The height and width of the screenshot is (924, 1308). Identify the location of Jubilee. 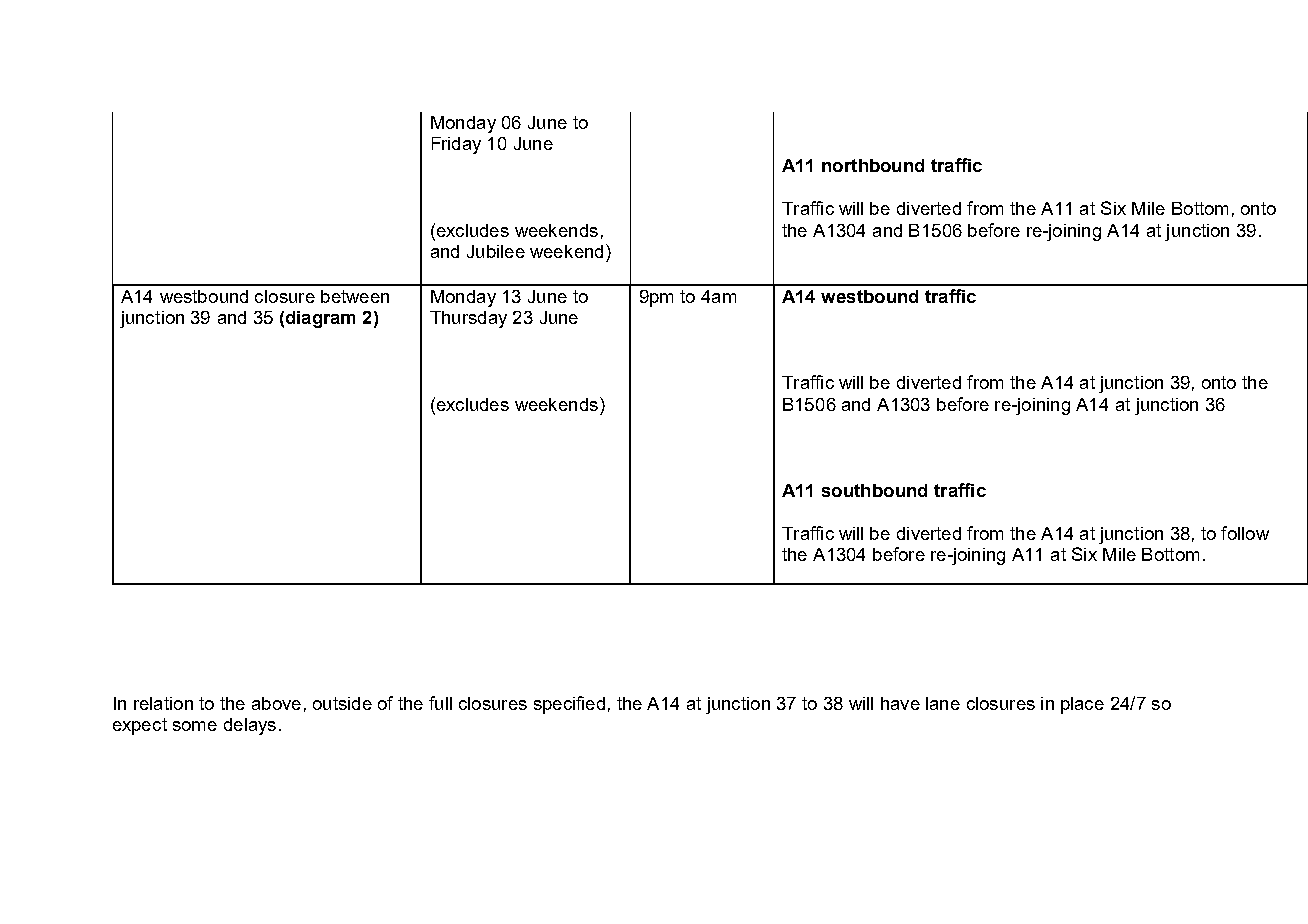
(496, 251).
